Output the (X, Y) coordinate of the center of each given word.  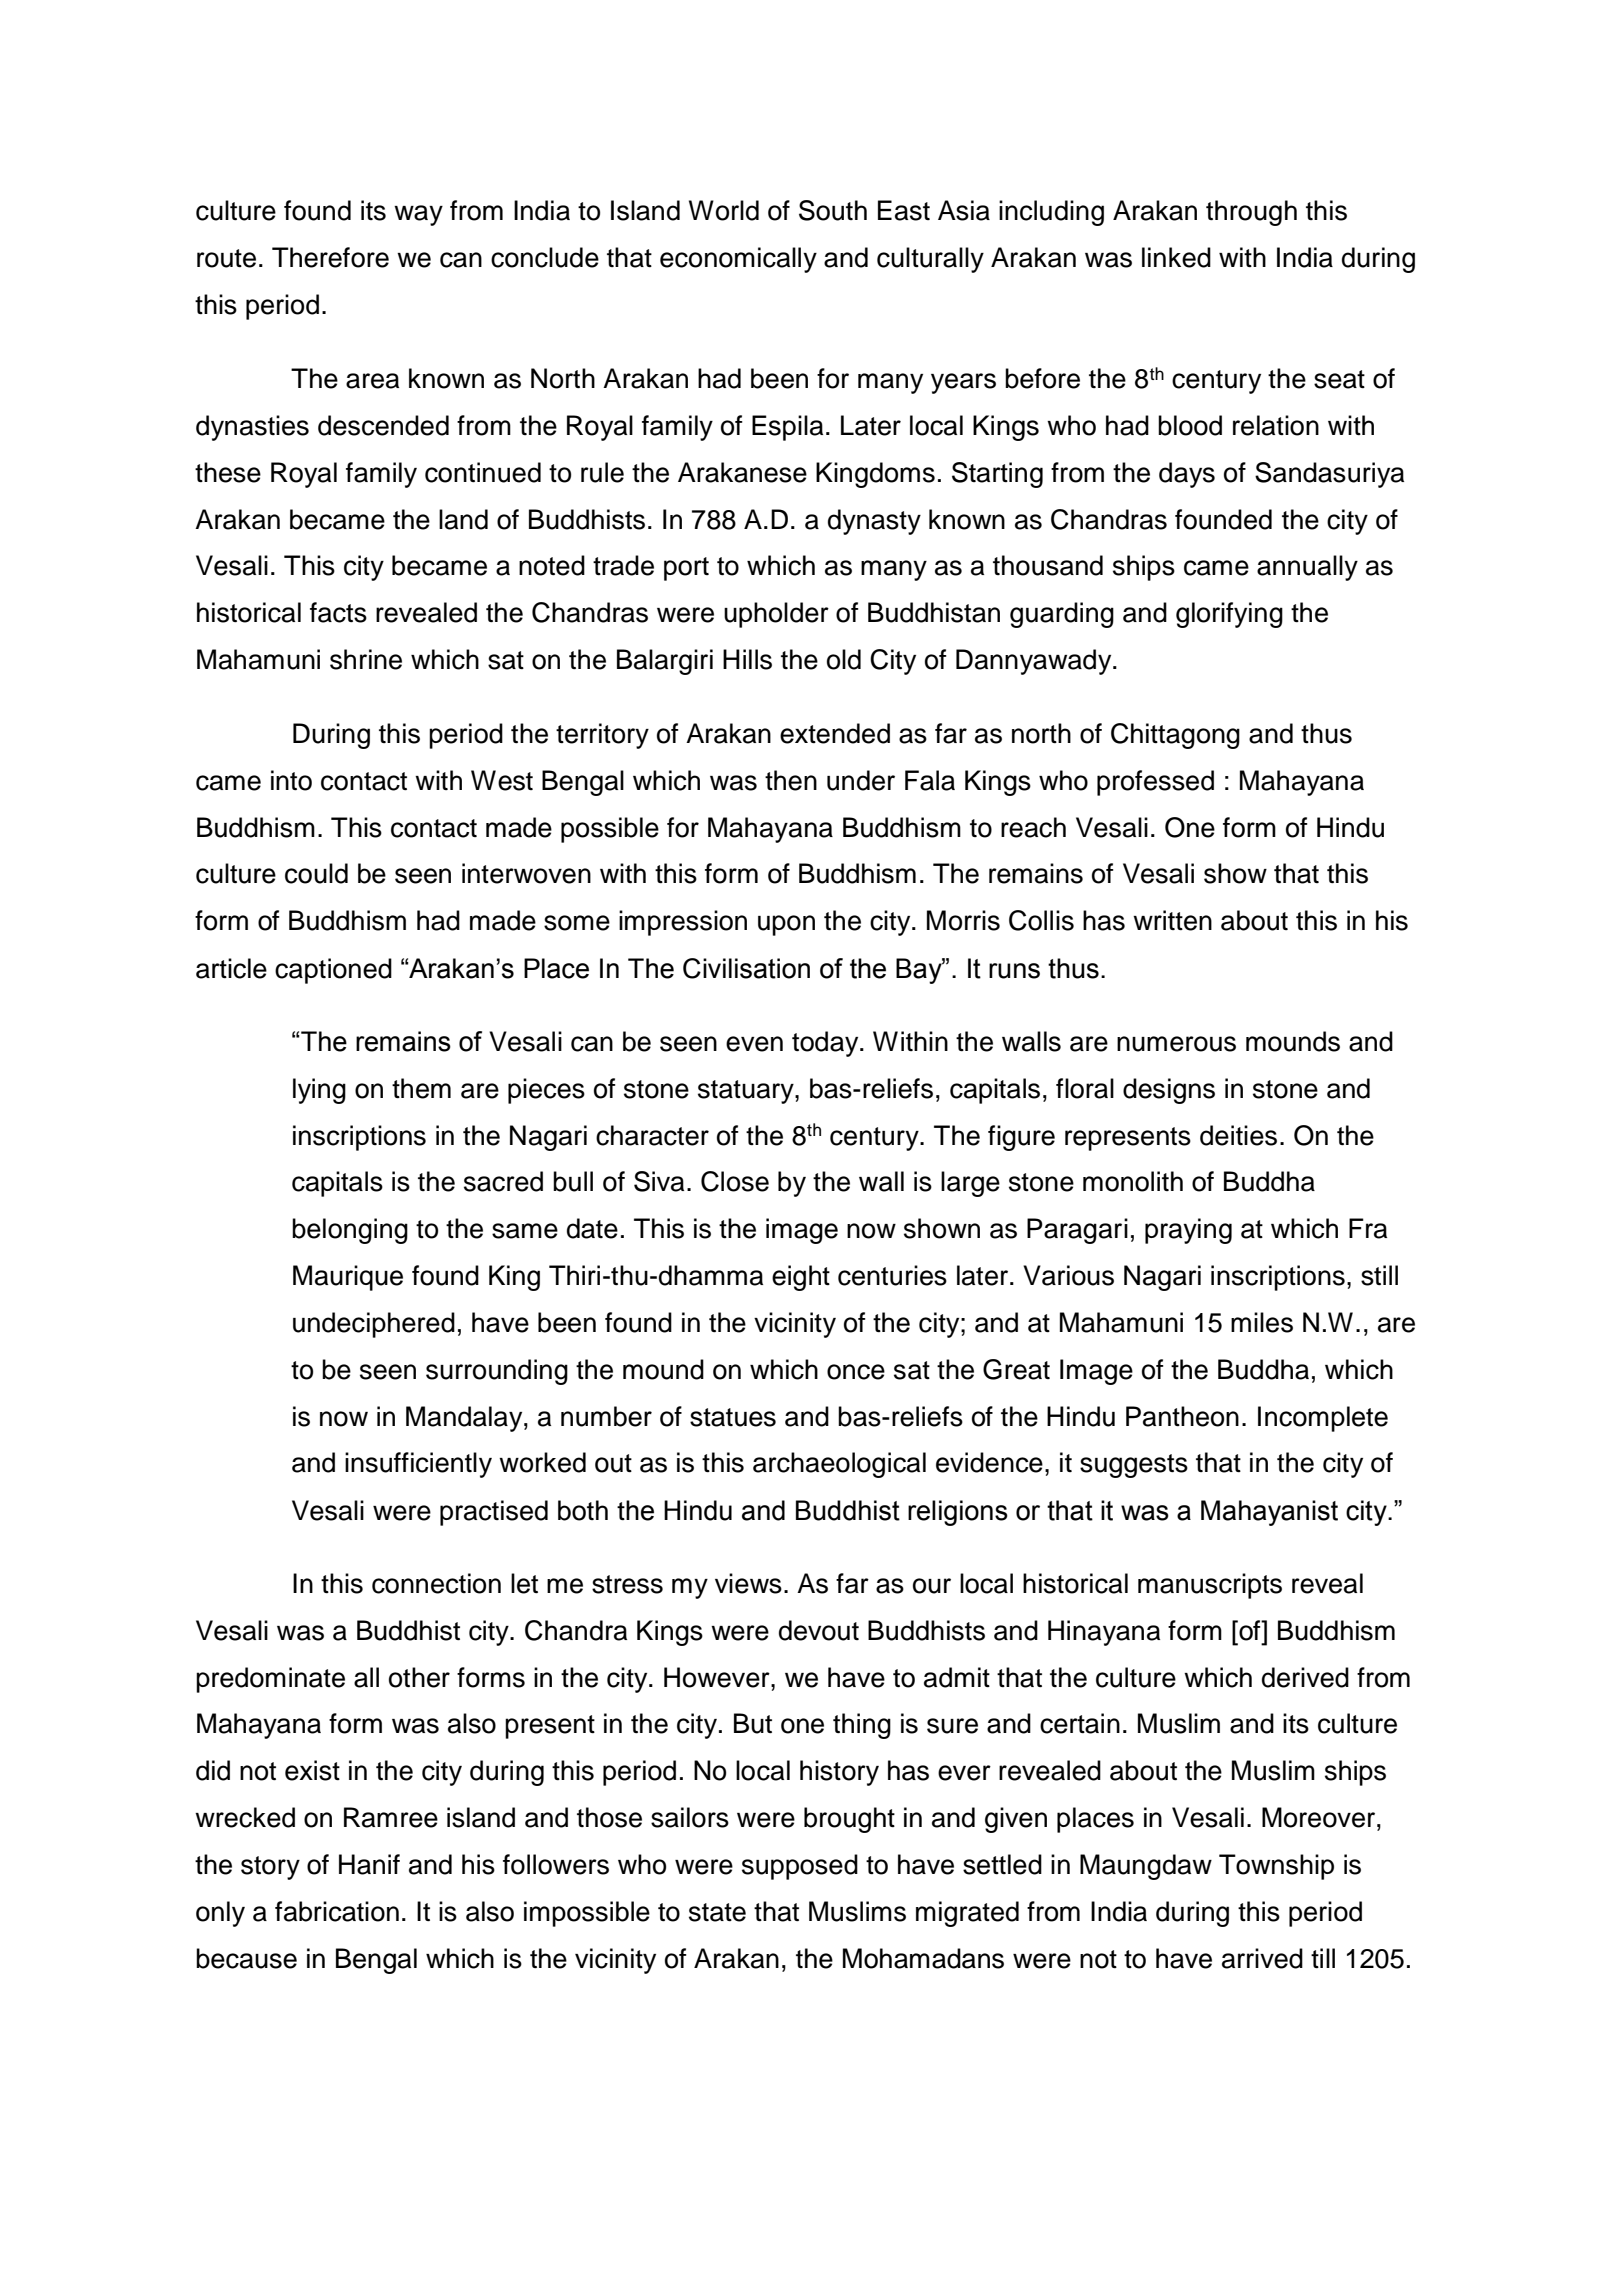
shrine (366, 659)
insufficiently (418, 1465)
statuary (747, 1092)
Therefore (330, 257)
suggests (1134, 1466)
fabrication (337, 1911)
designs (1169, 1091)
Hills (747, 659)
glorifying (1229, 615)
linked (1176, 257)
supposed (800, 1867)
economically (738, 260)
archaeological (839, 1465)
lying (319, 1091)
